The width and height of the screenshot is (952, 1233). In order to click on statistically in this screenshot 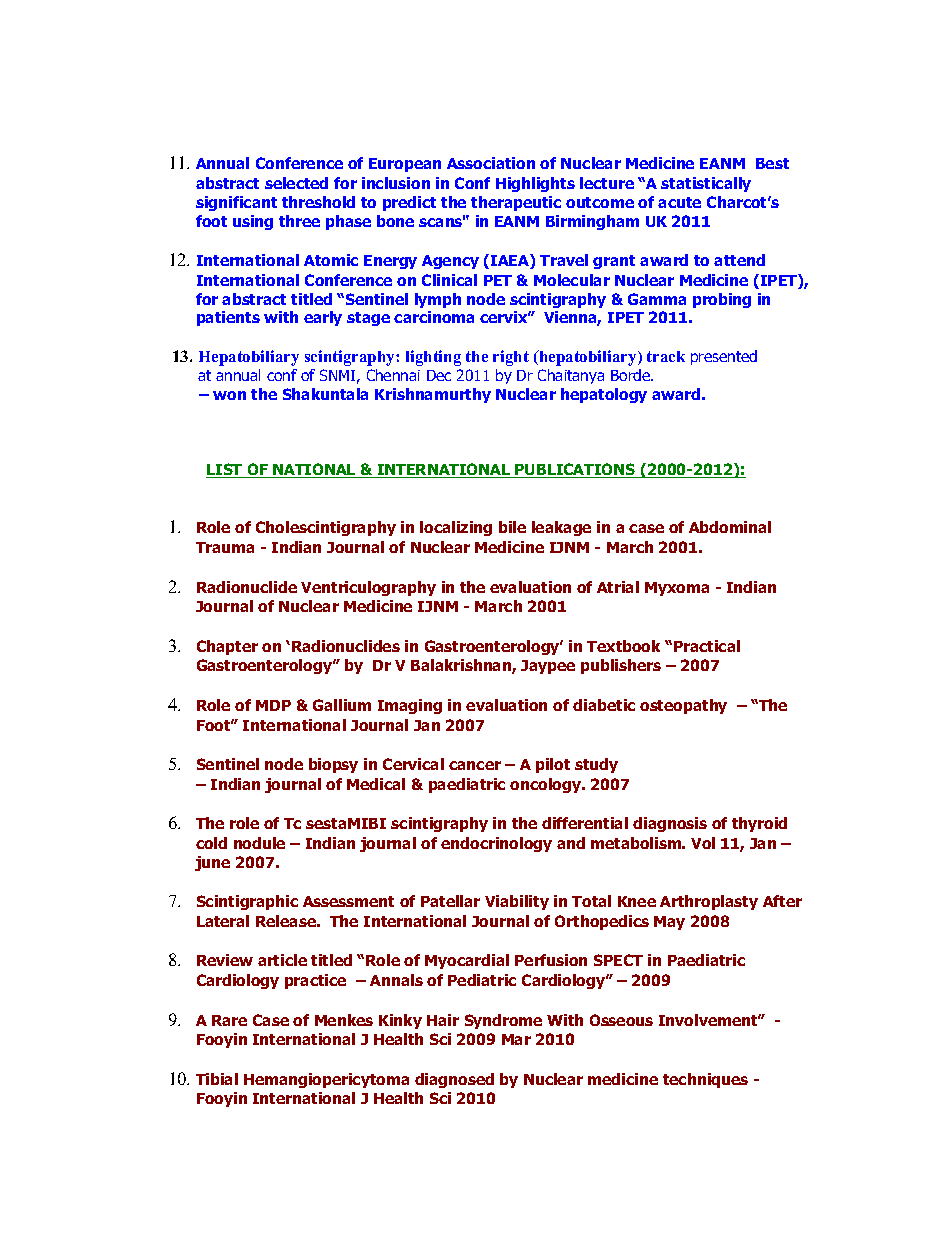, I will do `click(706, 184)`.
